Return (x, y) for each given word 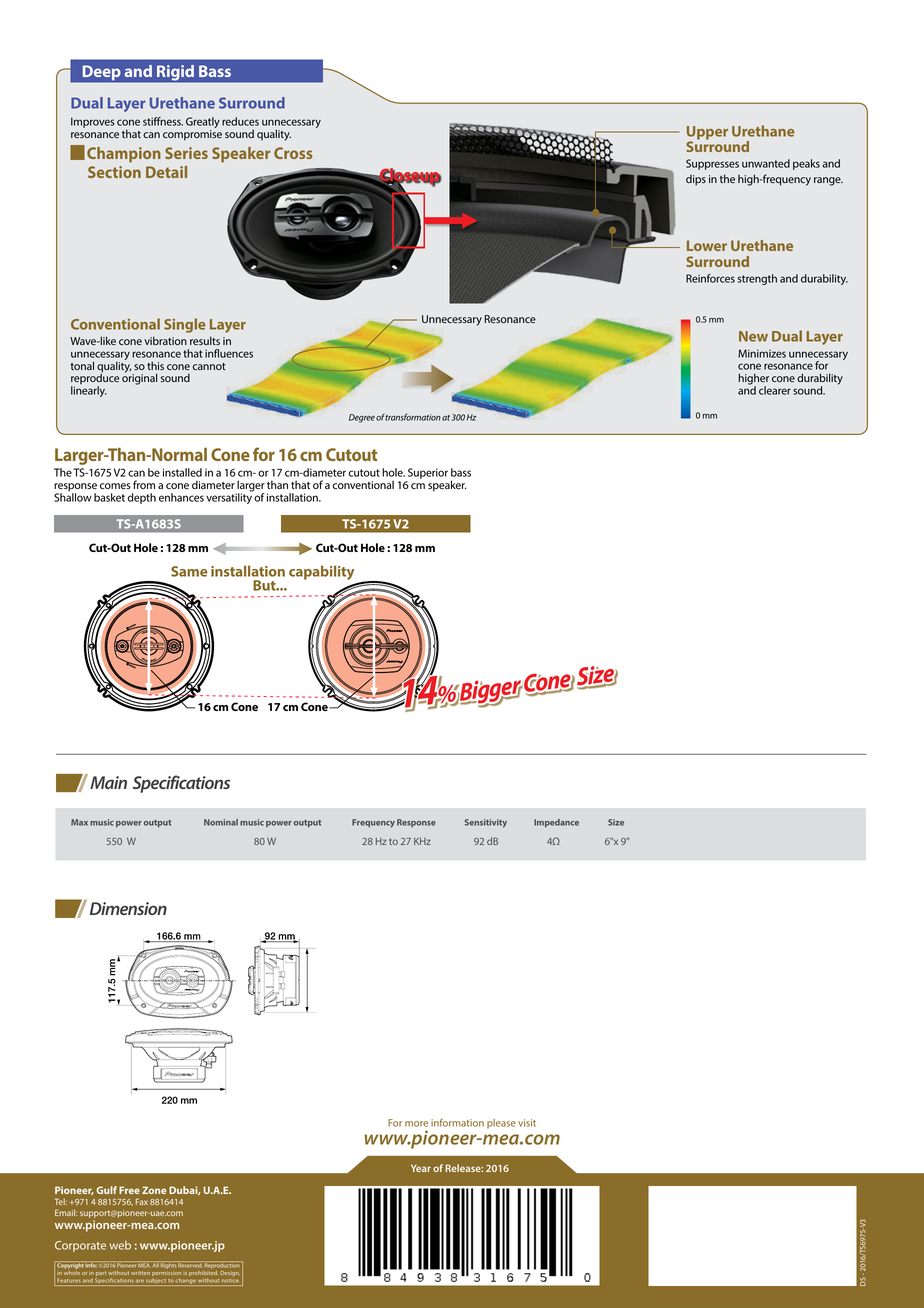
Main (108, 782)
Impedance (556, 823)
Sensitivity (486, 823)
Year (421, 1168)
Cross (293, 153)
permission (166, 1274)
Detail (166, 172)
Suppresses (712, 164)
